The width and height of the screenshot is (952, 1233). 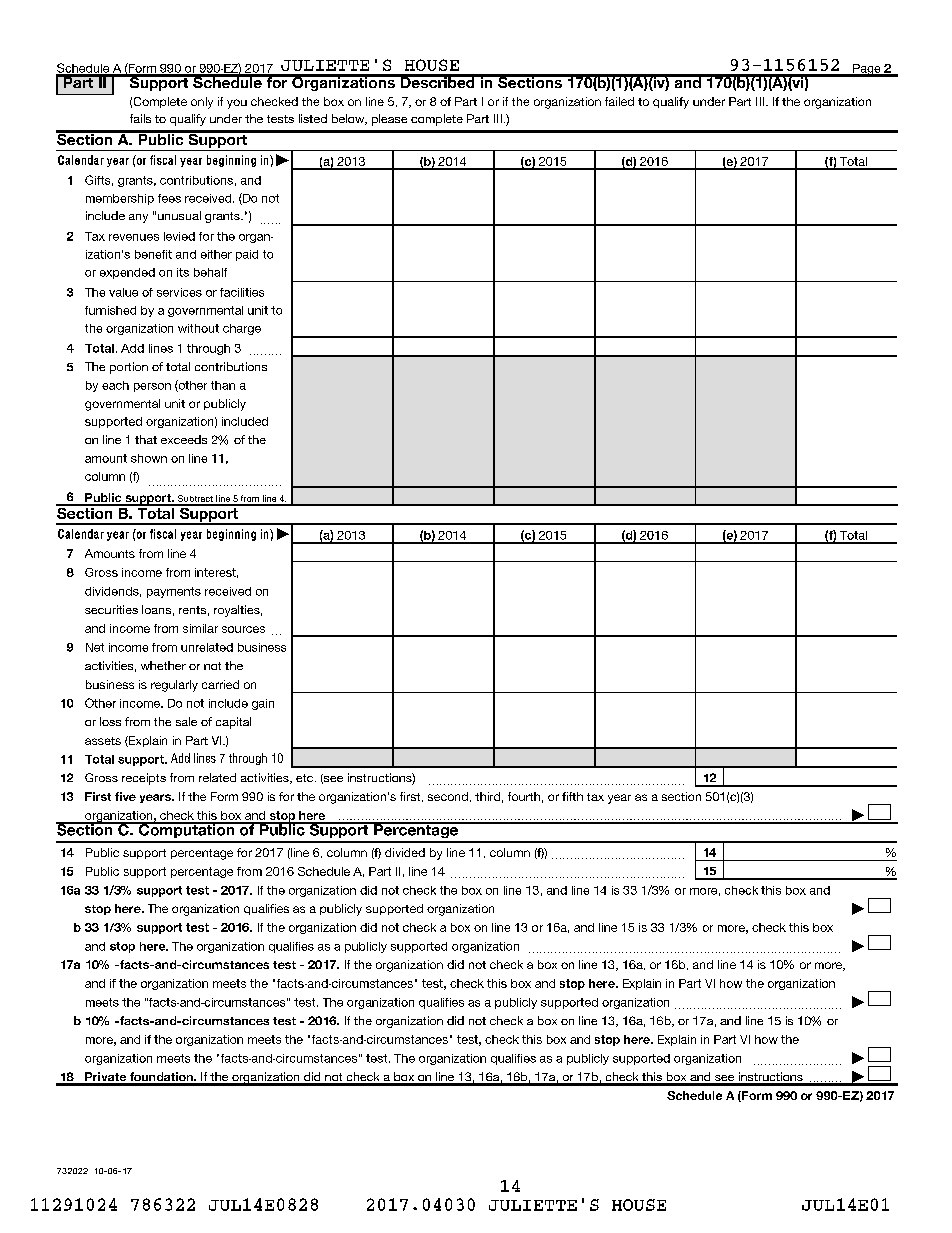 I want to click on third, so click(x=487, y=796).
